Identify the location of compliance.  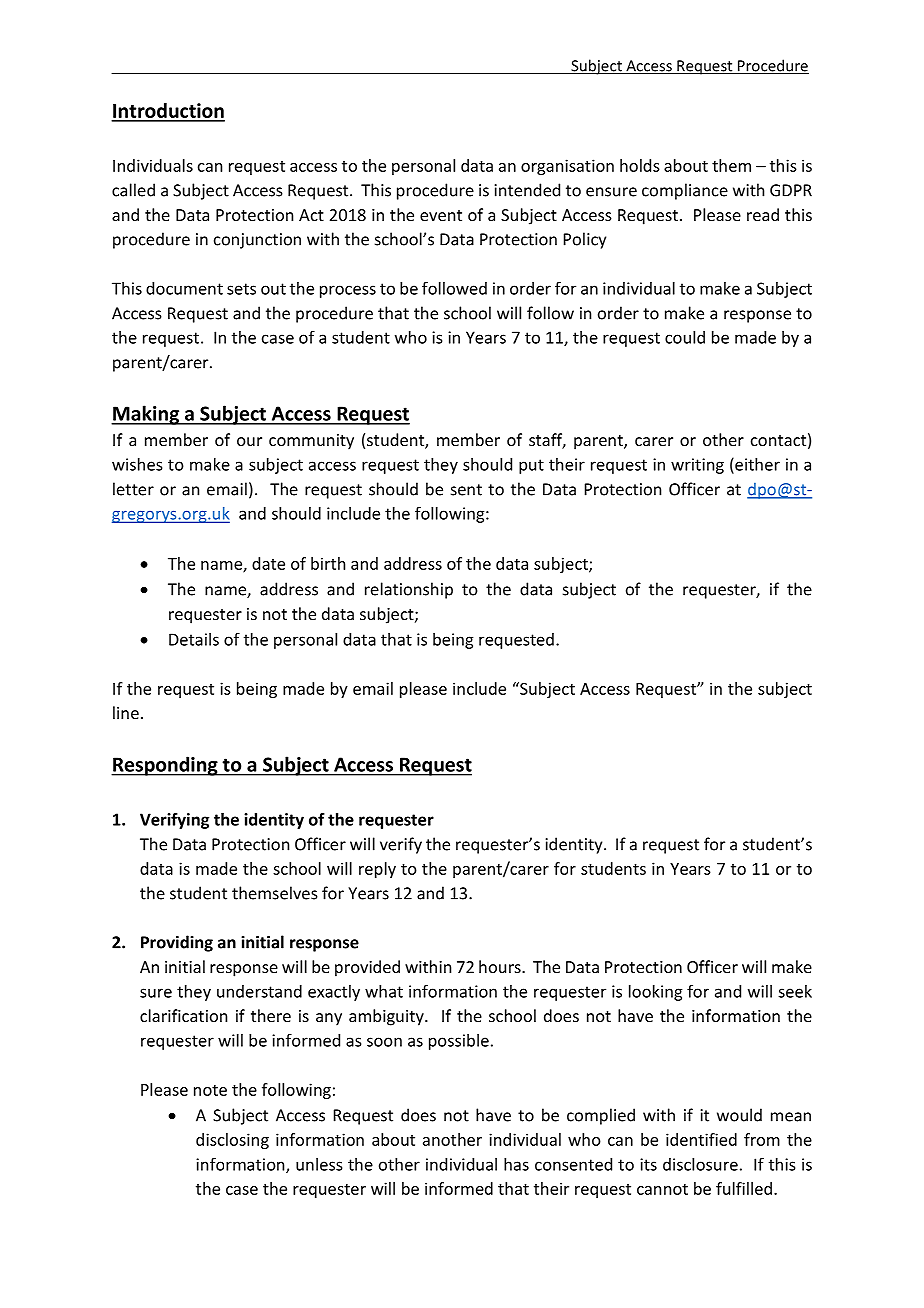
(685, 191).
